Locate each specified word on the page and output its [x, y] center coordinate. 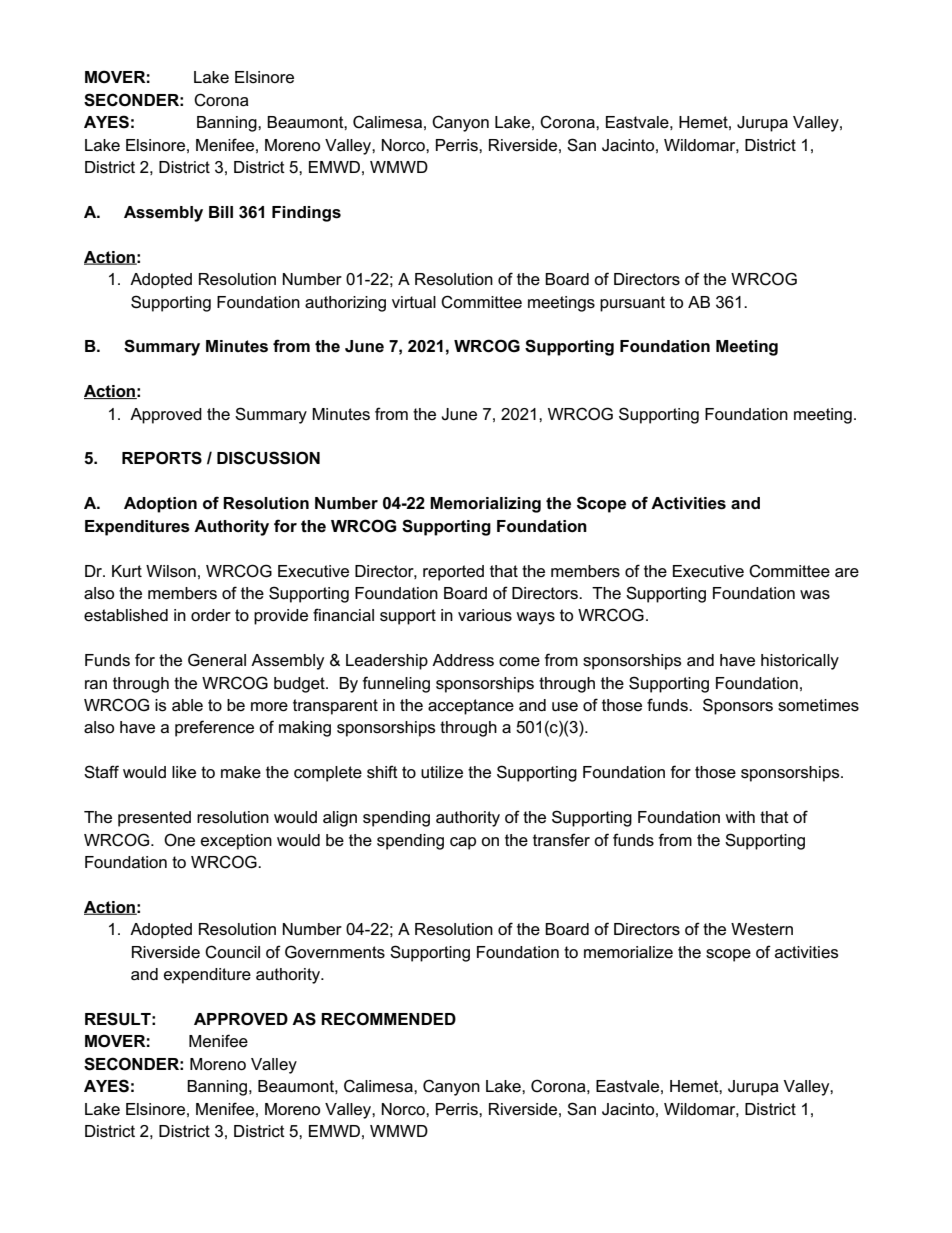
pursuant [632, 304]
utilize [442, 772]
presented [154, 819]
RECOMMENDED [388, 1019]
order [211, 615]
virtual [414, 302]
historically [800, 662]
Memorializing [485, 505]
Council [232, 952]
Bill [221, 212]
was [815, 595]
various [485, 615]
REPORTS [162, 458]
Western [762, 929]
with [740, 817]
